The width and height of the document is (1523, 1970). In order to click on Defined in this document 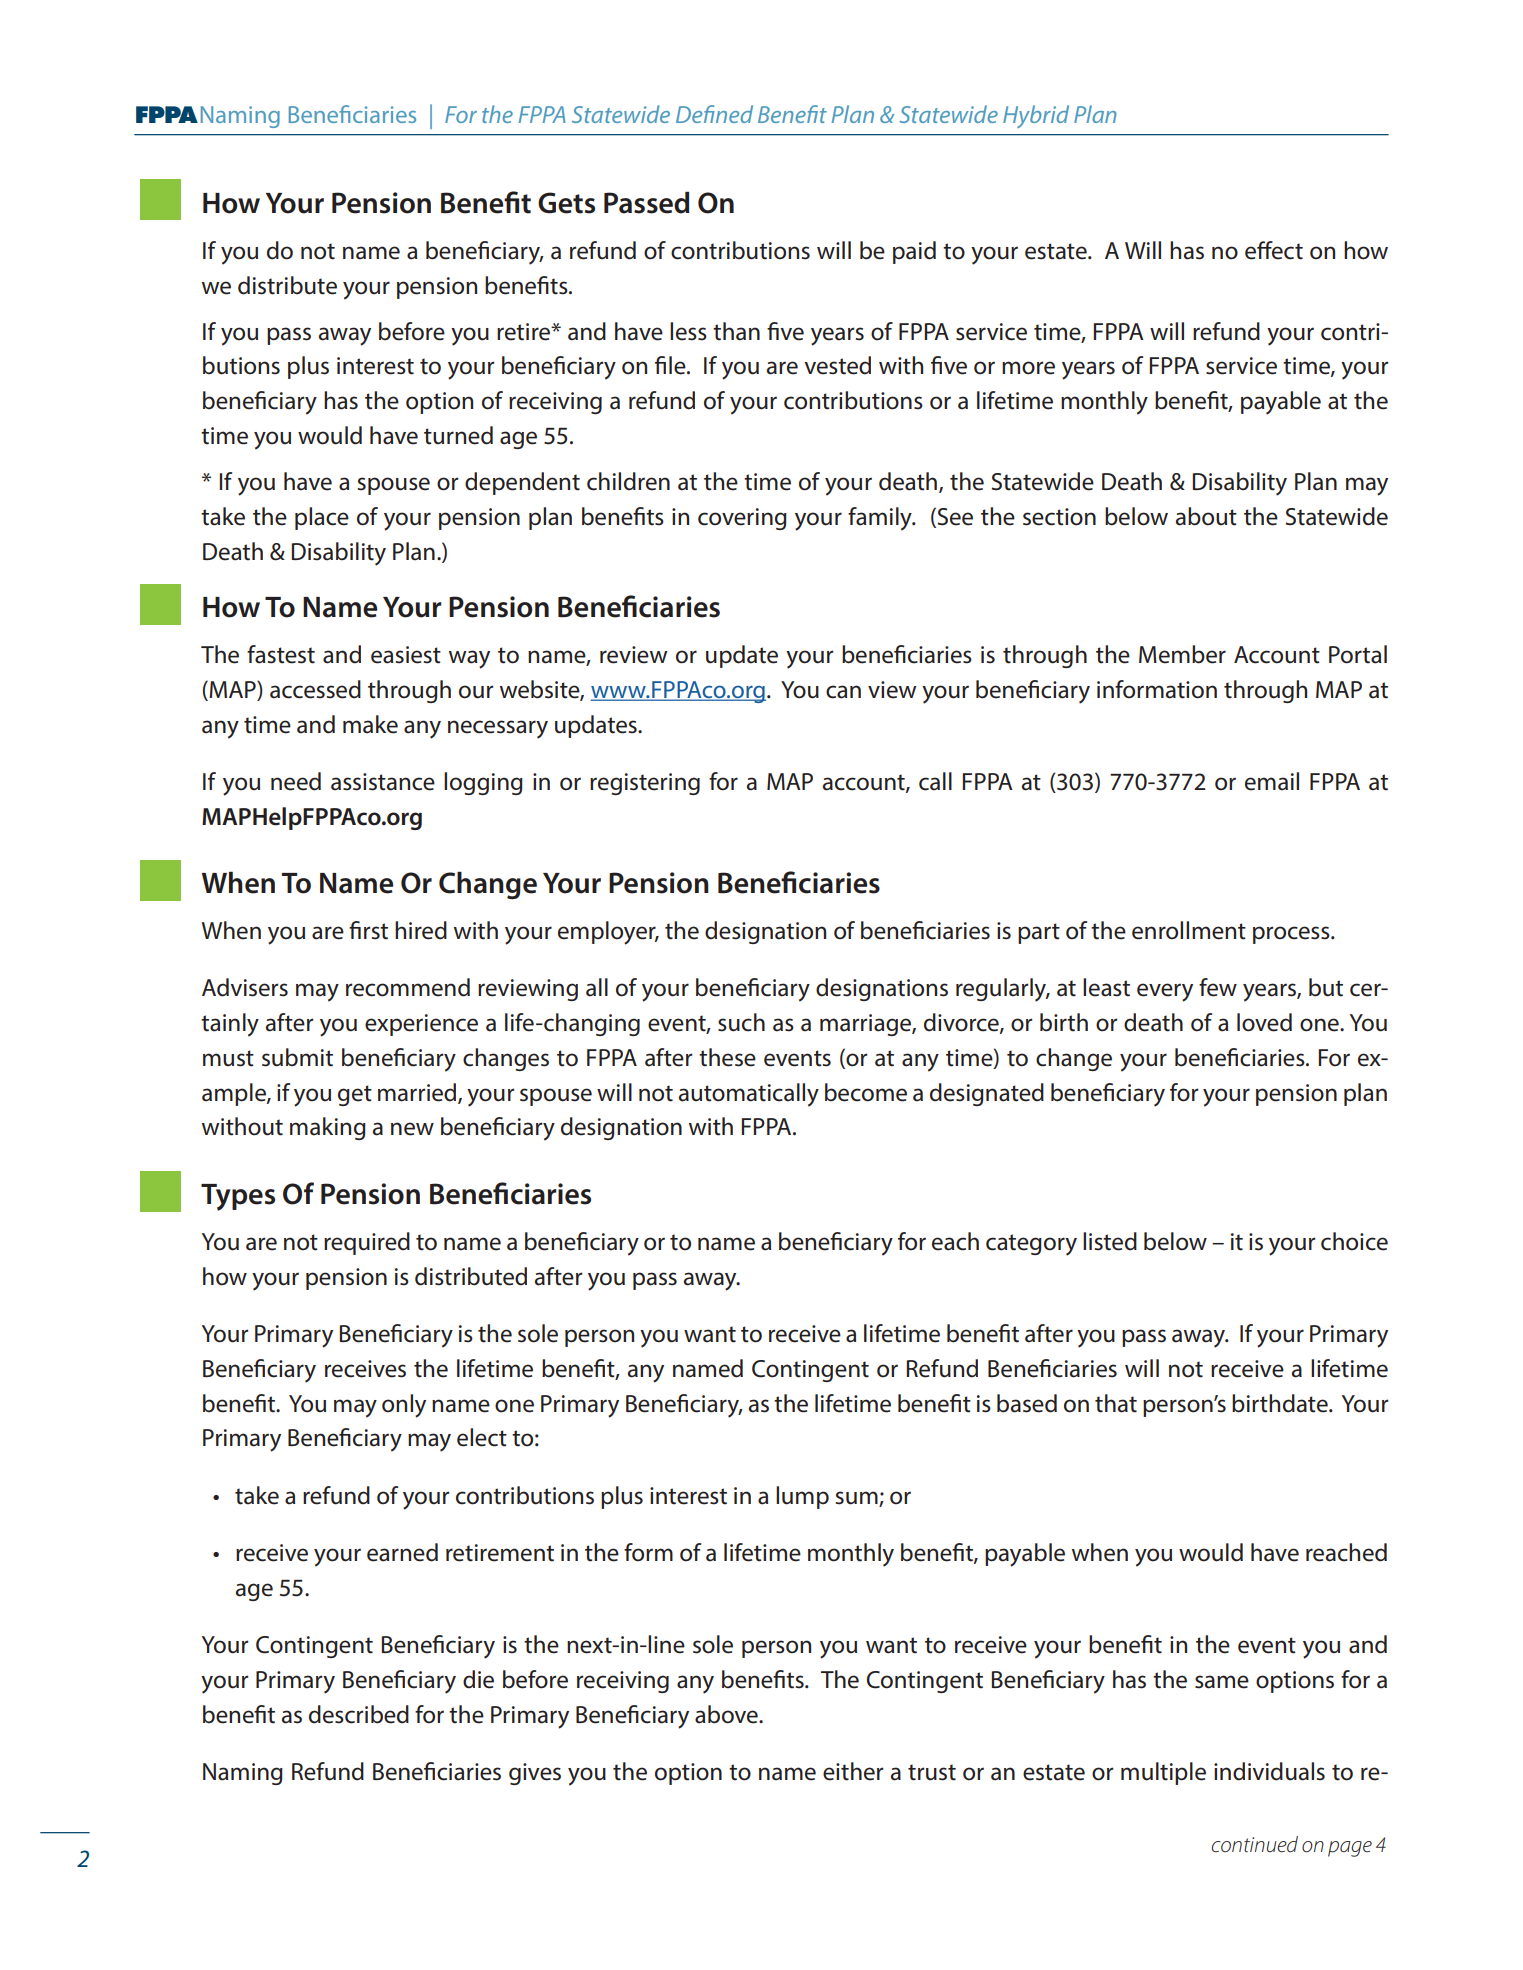, I will do `click(714, 114)`.
